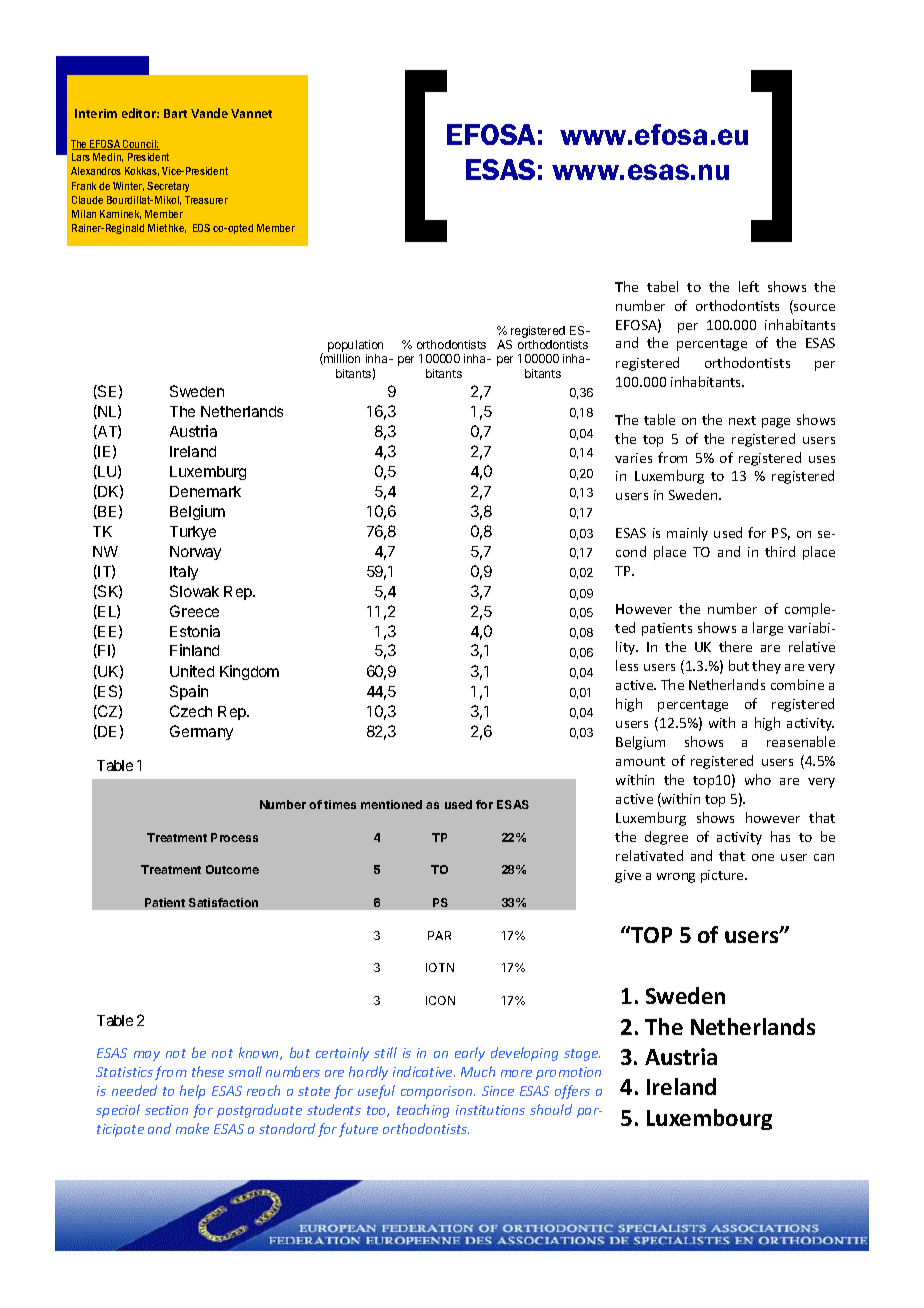 The image size is (924, 1308). What do you see at coordinates (768, 629) in the page?
I see `large` at bounding box center [768, 629].
